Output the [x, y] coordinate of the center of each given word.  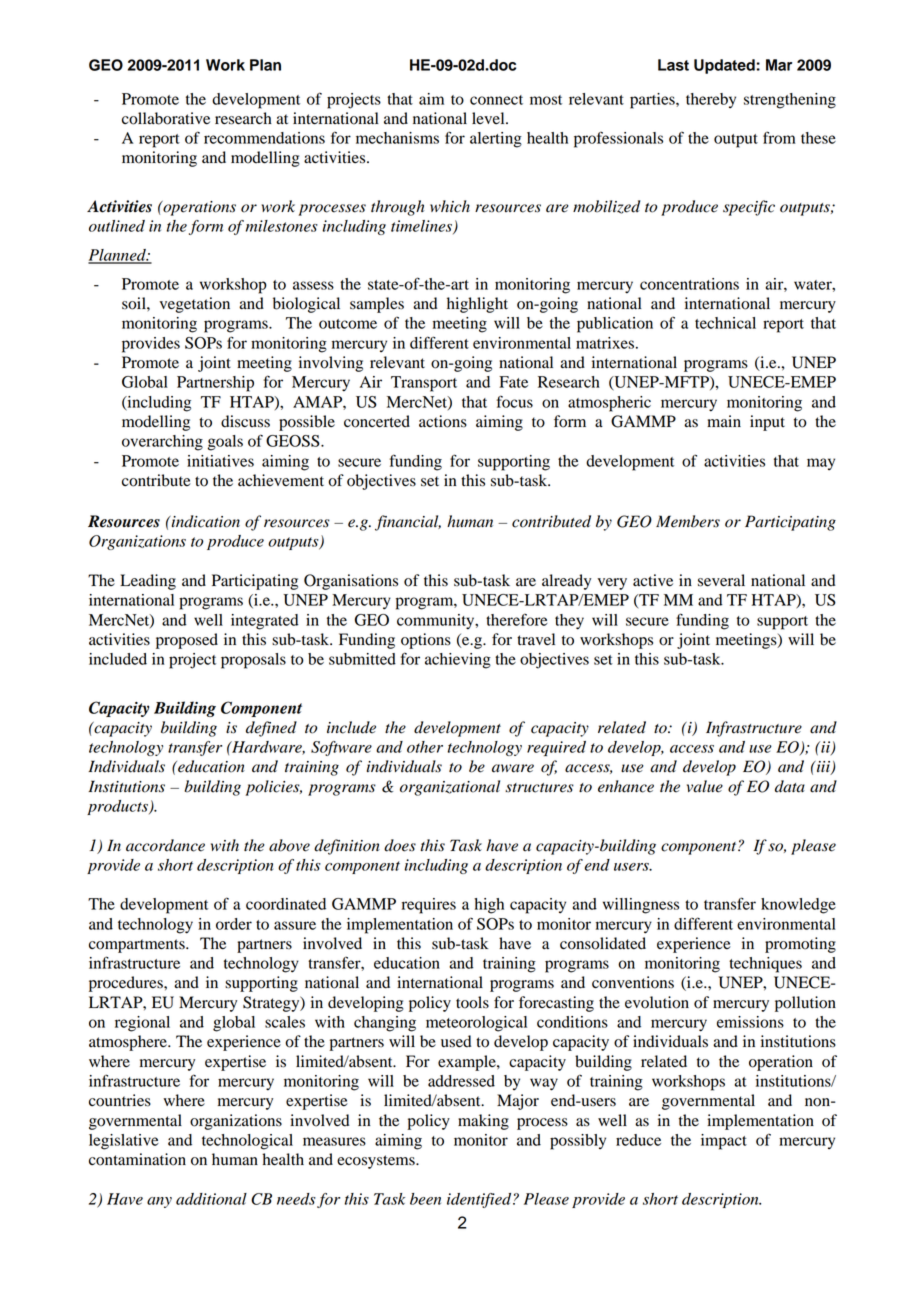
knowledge [798, 906]
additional [211, 1199]
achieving [458, 661]
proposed [187, 641]
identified [480, 1200]
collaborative [166, 118]
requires [429, 906]
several [721, 580]
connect [496, 100]
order [234, 924]
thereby [711, 100]
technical [725, 323]
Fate [513, 382]
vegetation [194, 305]
